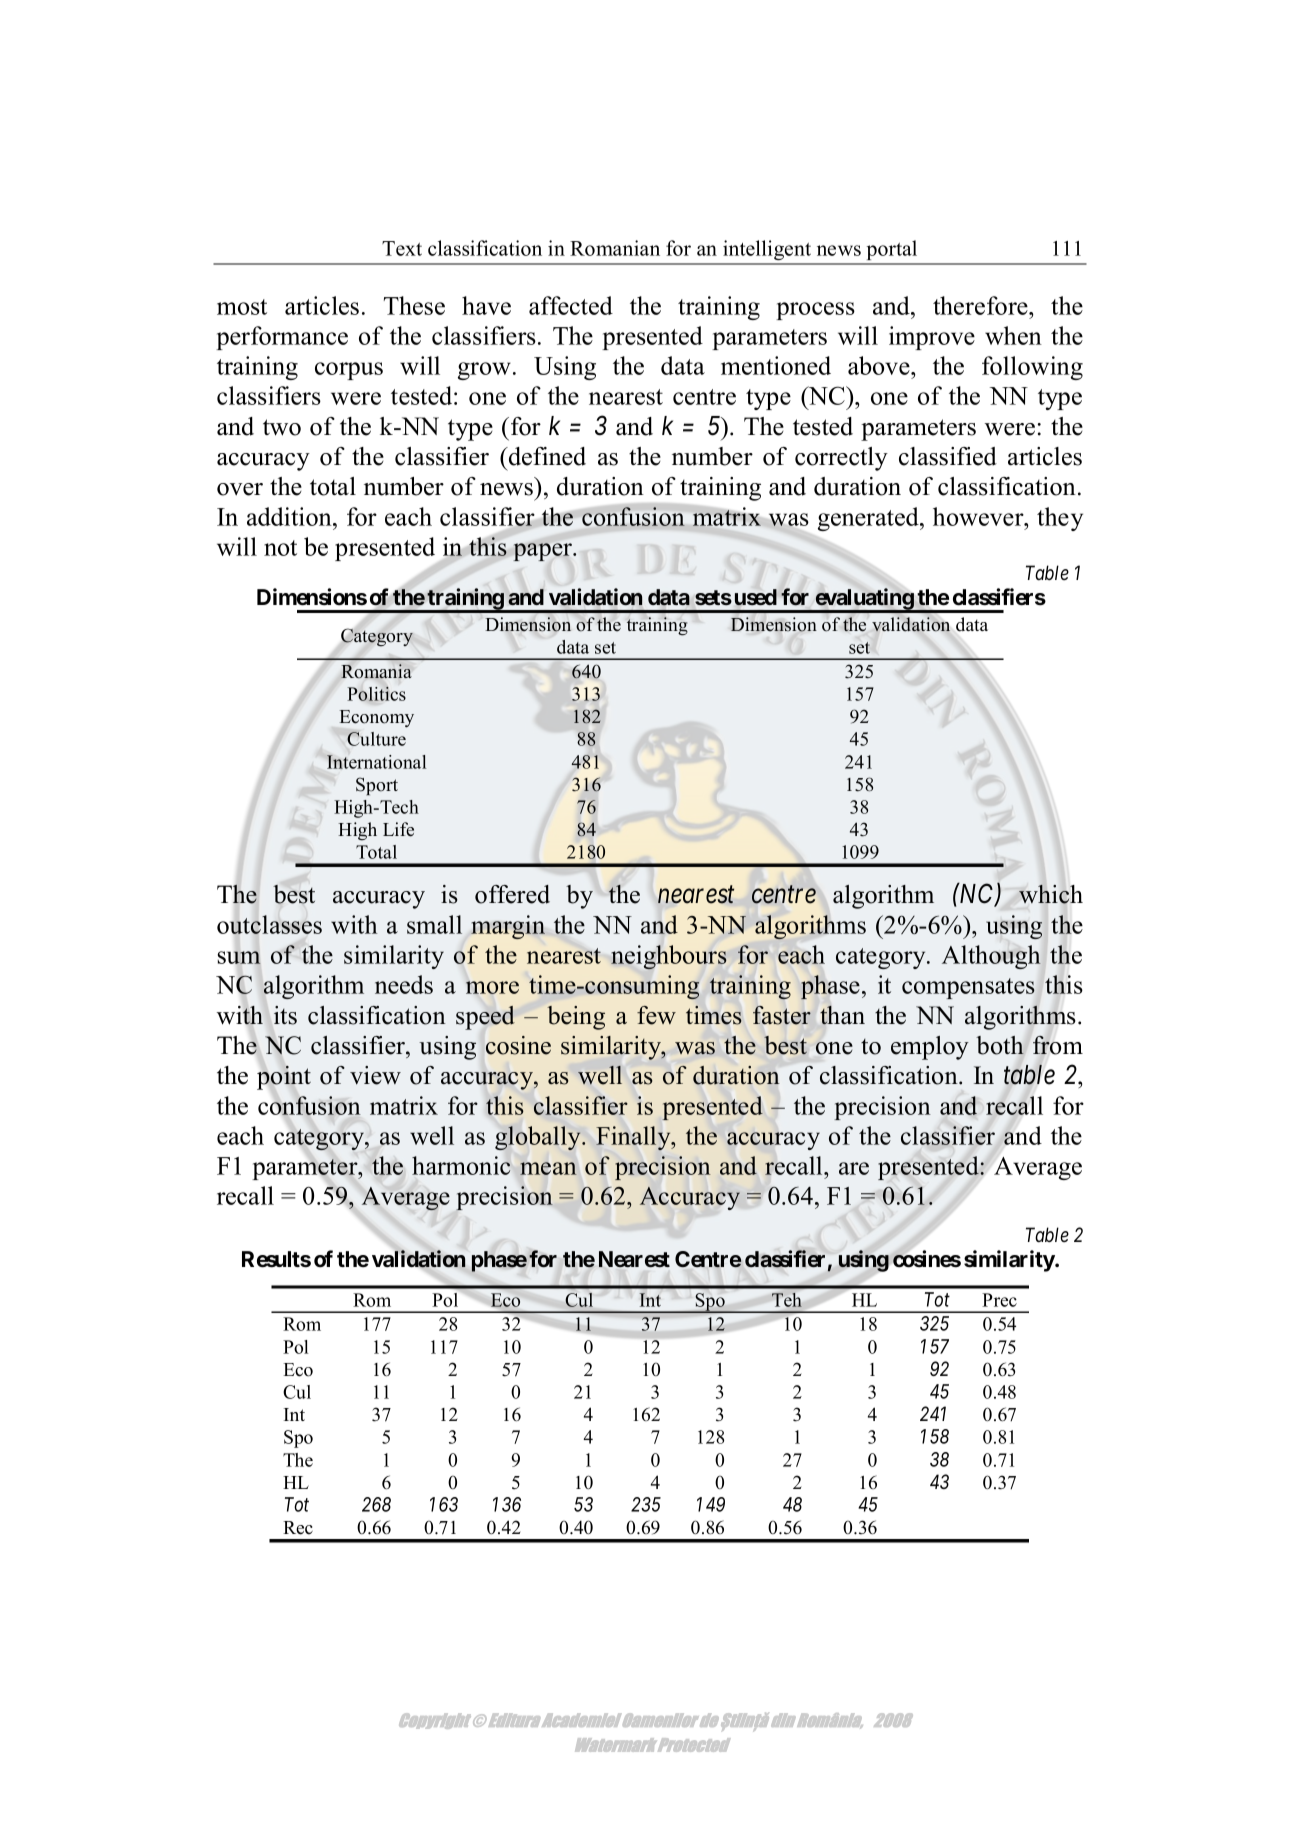 The width and height of the image is (1300, 1839). What do you see at coordinates (756, 597) in the image?
I see `used` at bounding box center [756, 597].
